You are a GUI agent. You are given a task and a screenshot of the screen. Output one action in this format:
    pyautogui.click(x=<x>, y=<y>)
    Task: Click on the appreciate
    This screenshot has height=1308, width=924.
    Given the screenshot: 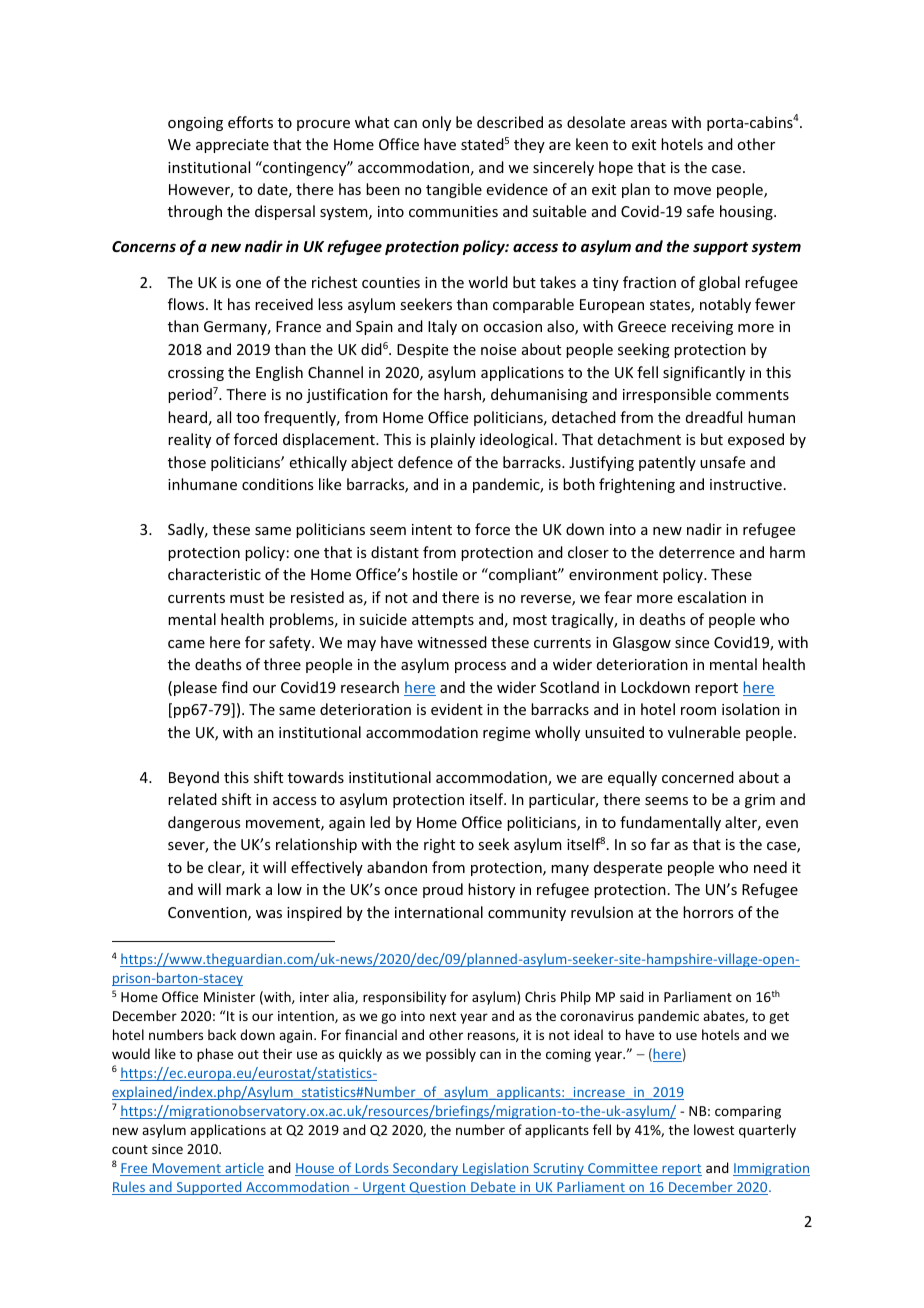 What is the action you would take?
    pyautogui.click(x=232, y=146)
